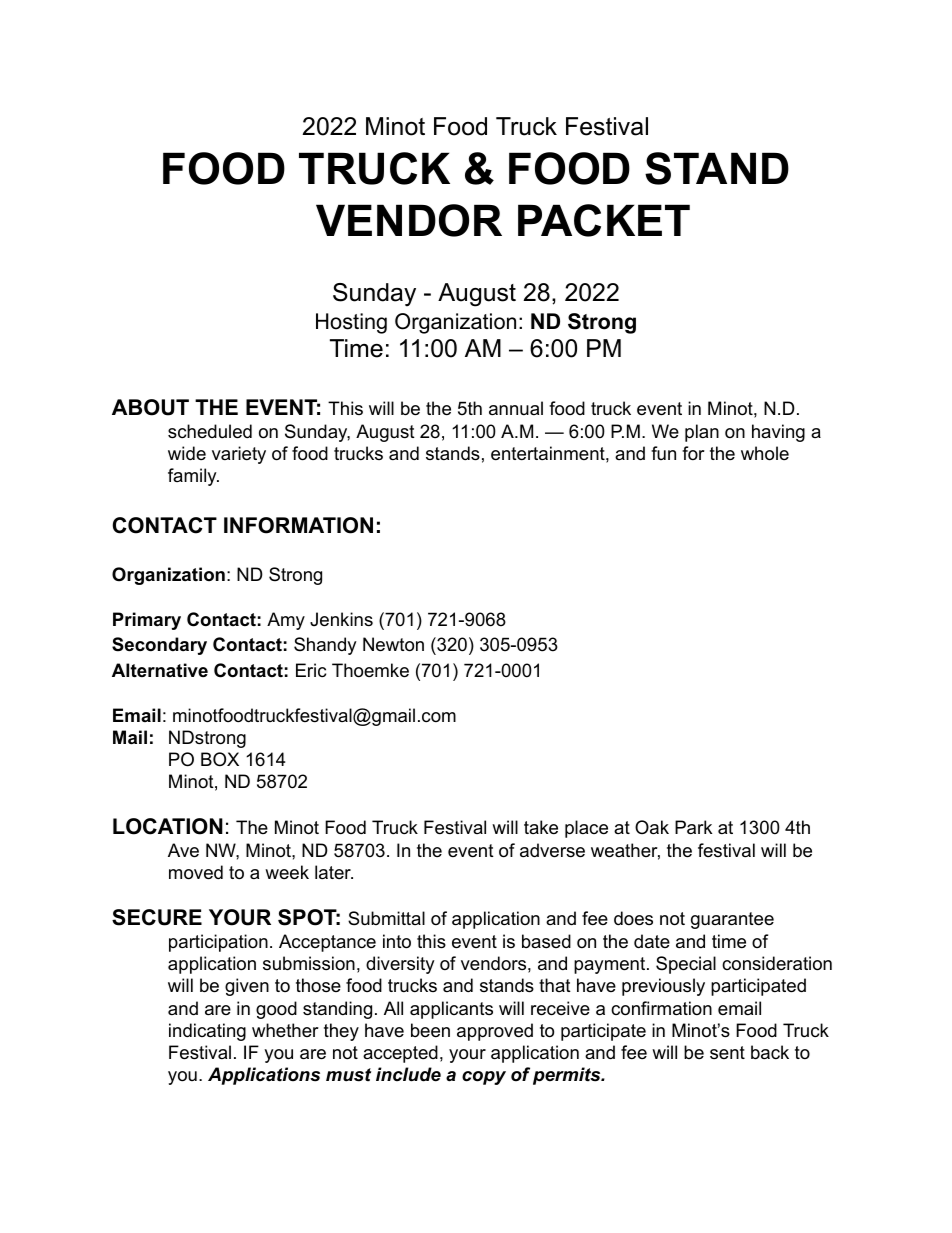 This screenshot has height=1233, width=952. I want to click on Park, so click(693, 827).
